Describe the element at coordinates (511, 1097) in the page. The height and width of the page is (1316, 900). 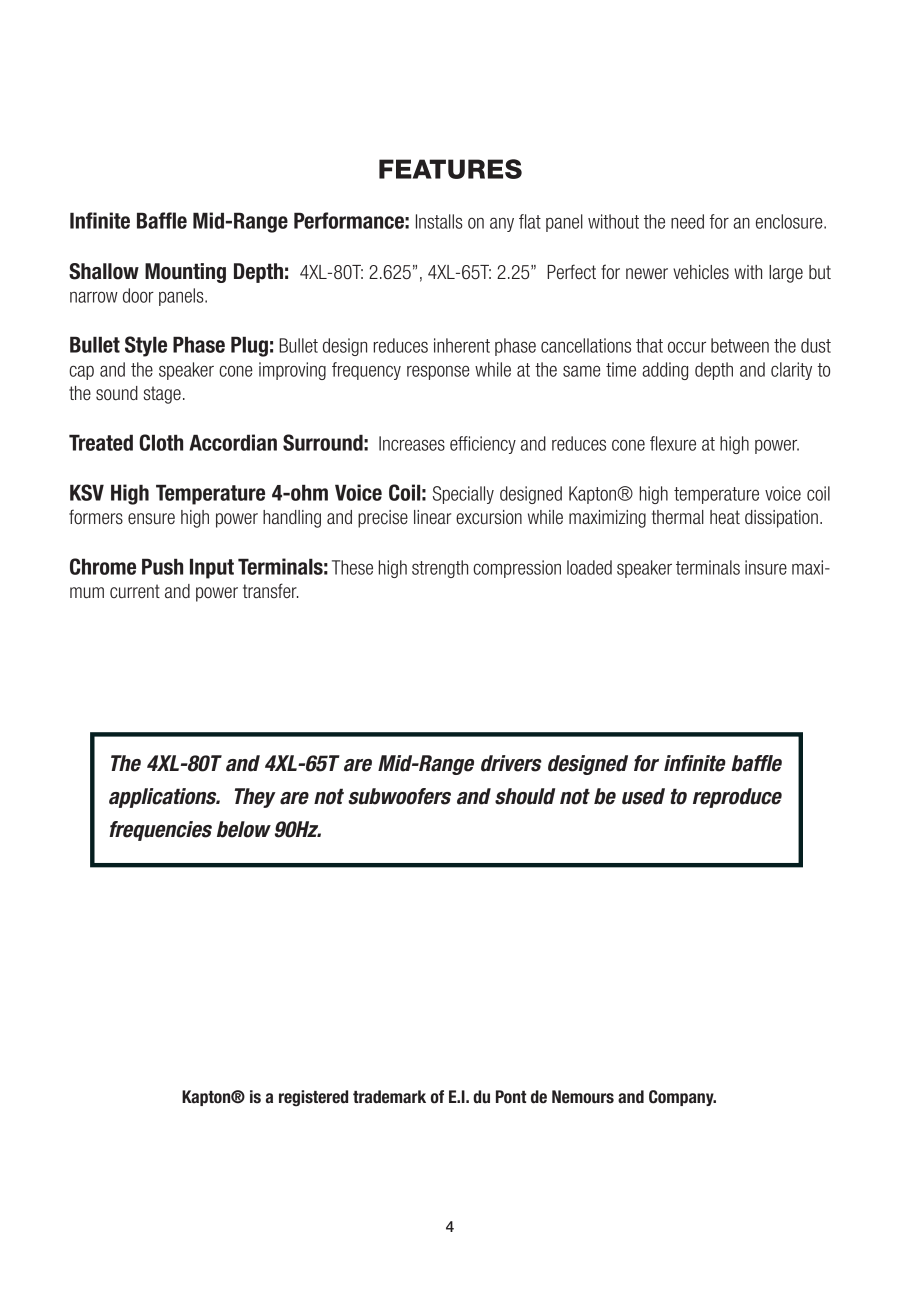
I see `Pont` at that location.
